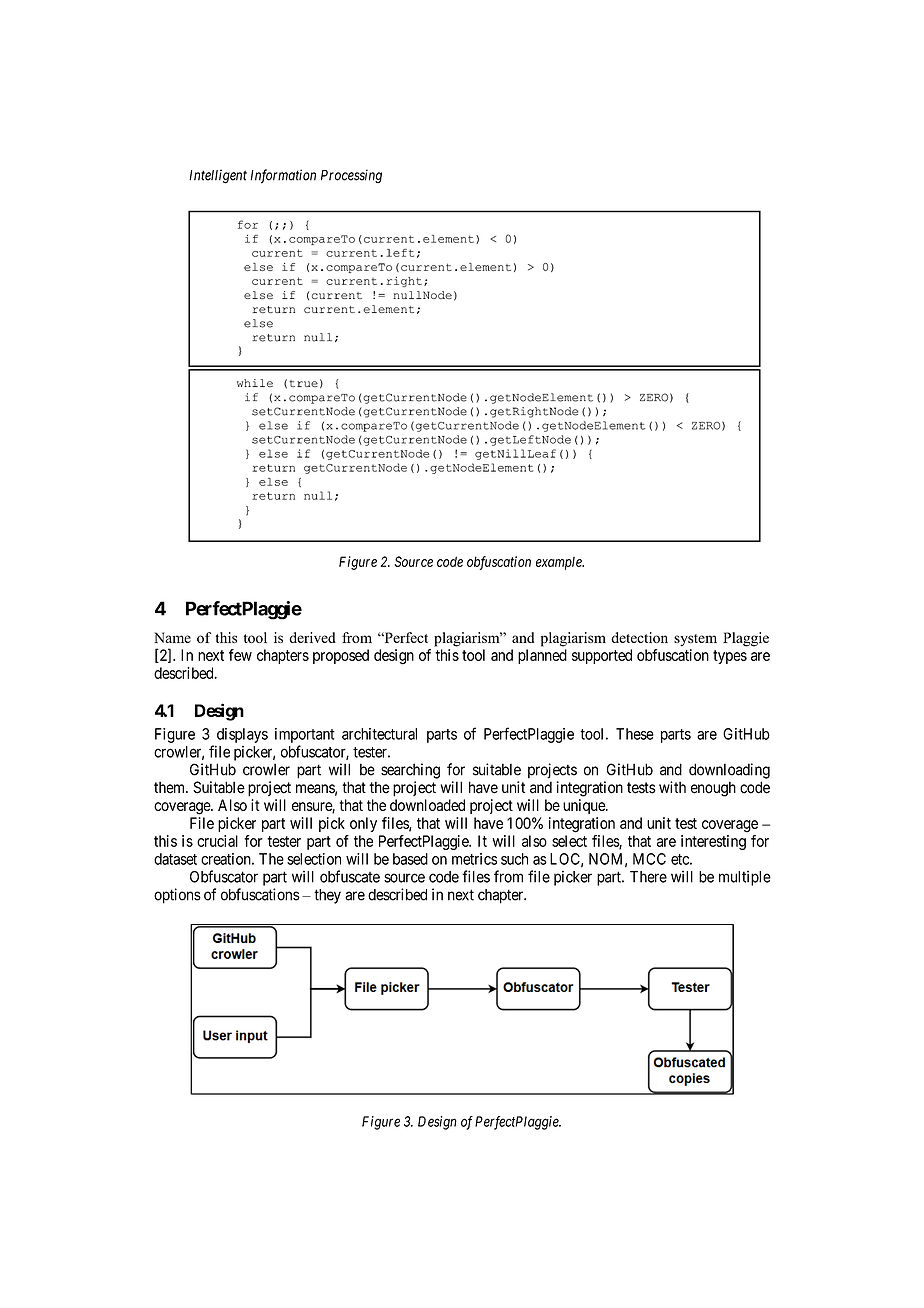 The width and height of the screenshot is (924, 1308). Describe the element at coordinates (351, 176) in the screenshot. I see `Processing` at that location.
